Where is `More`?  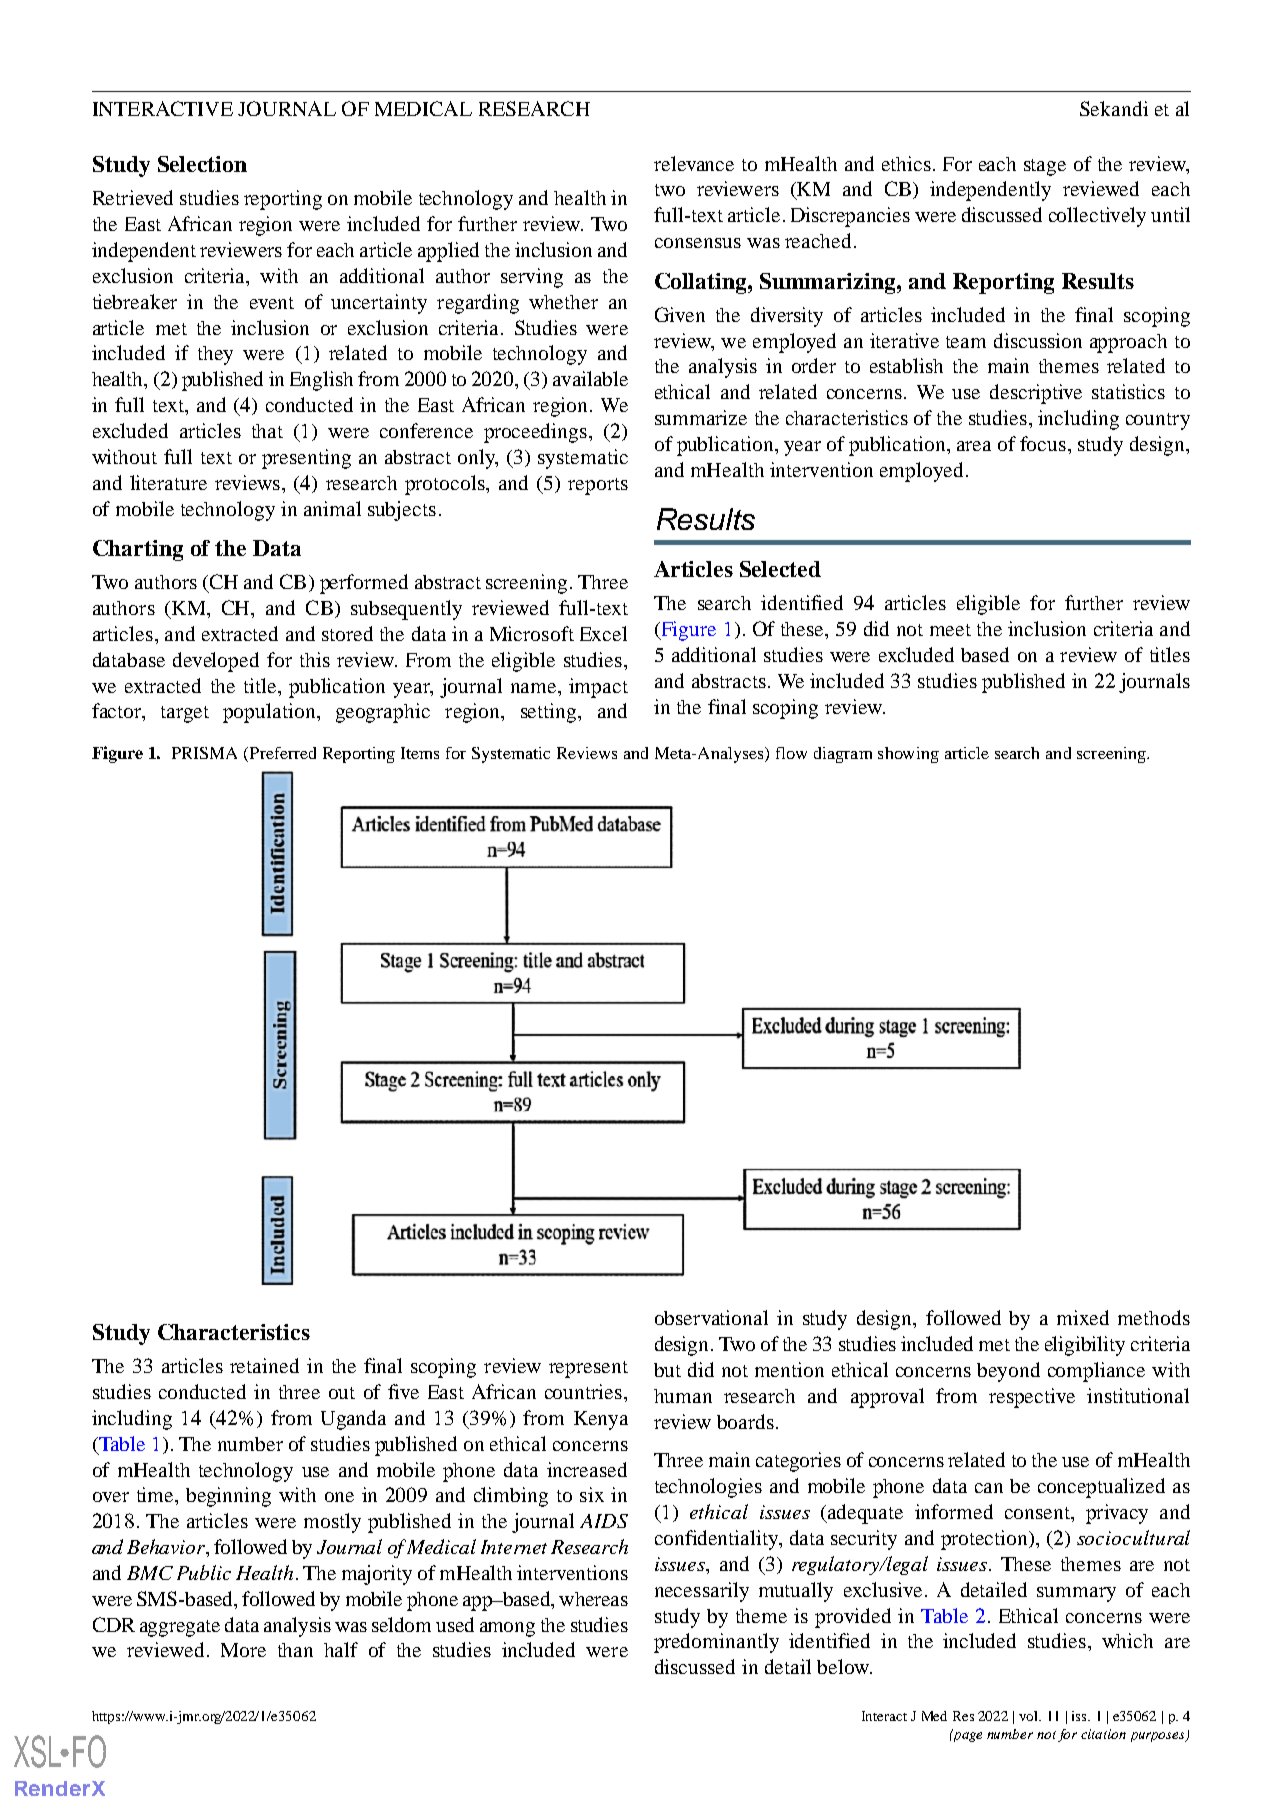 More is located at coordinates (243, 1650).
